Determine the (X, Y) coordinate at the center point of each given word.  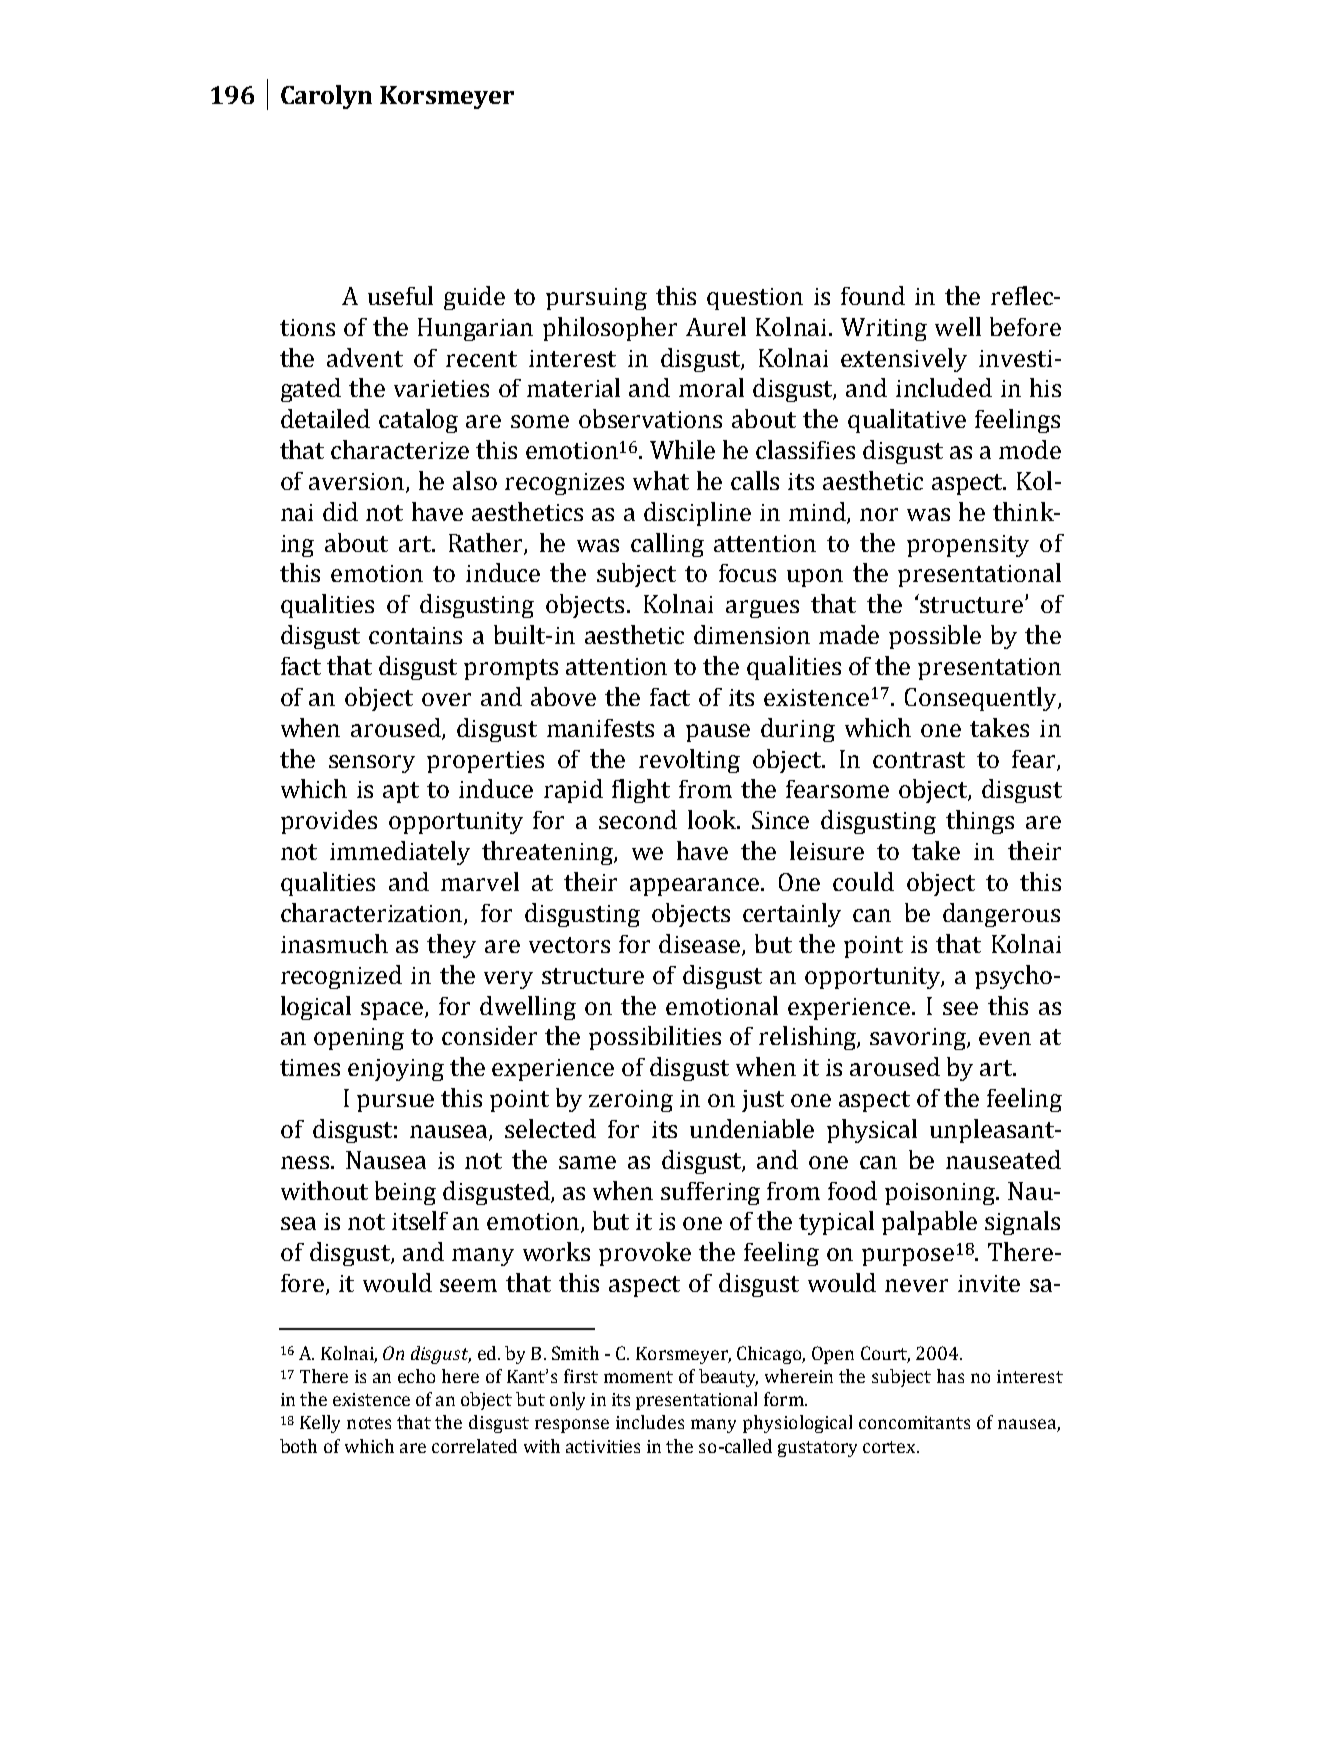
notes (369, 1423)
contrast (919, 760)
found (873, 295)
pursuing (596, 299)
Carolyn (326, 97)
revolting (689, 761)
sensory (372, 764)
